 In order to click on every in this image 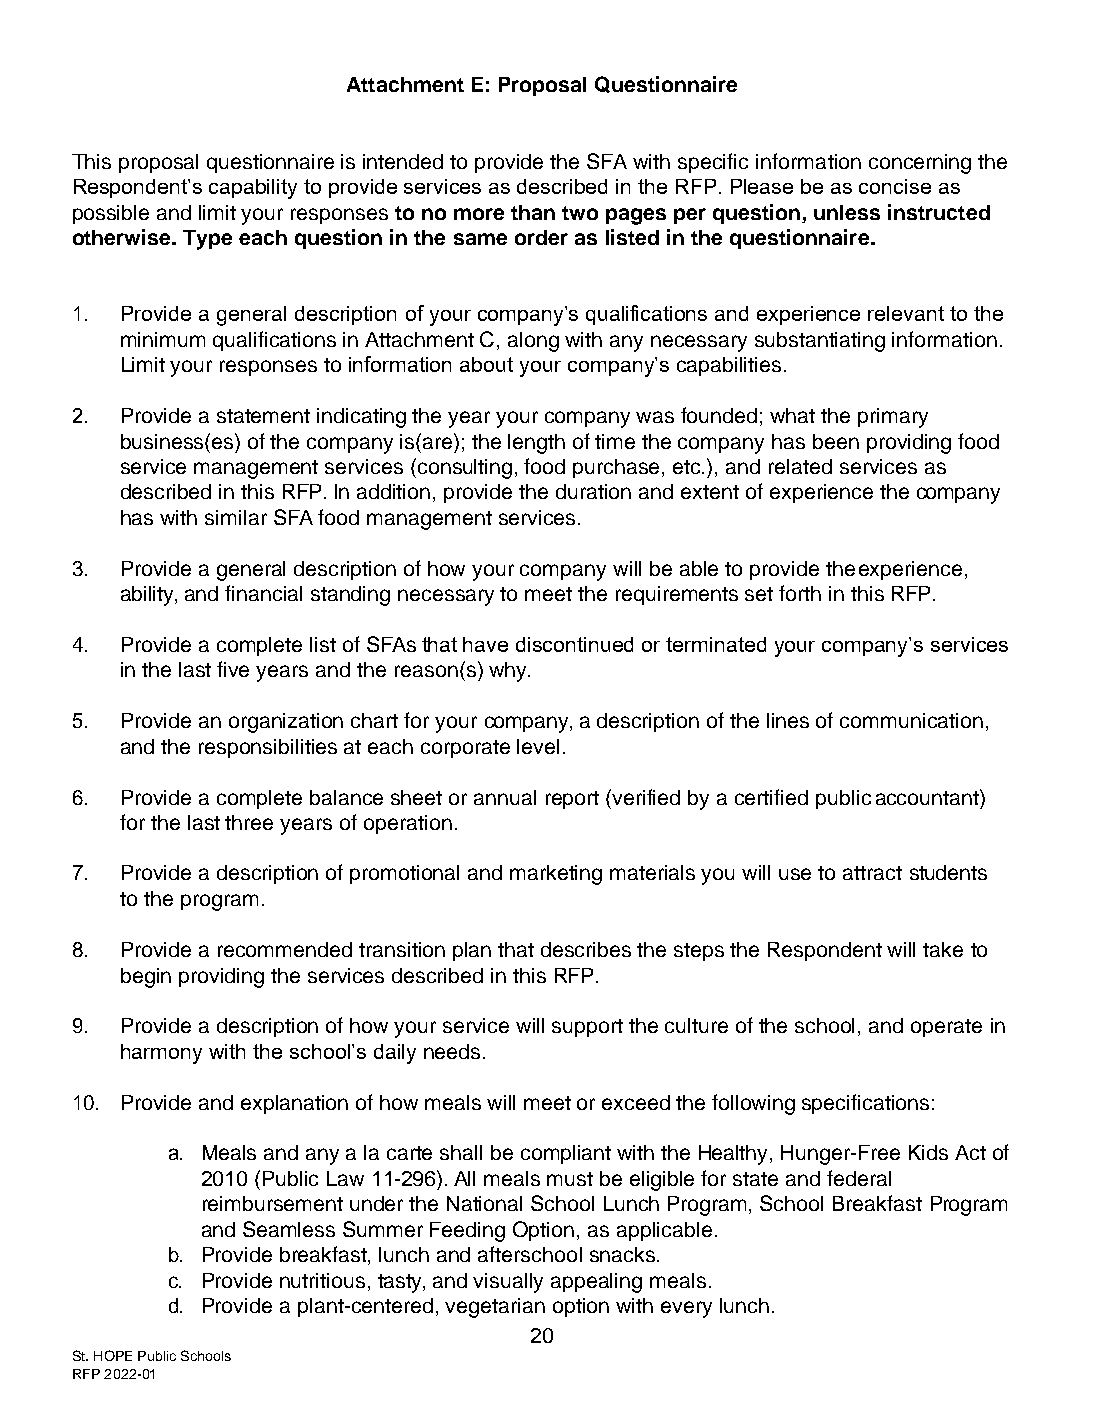, I will do `click(686, 1309)`.
